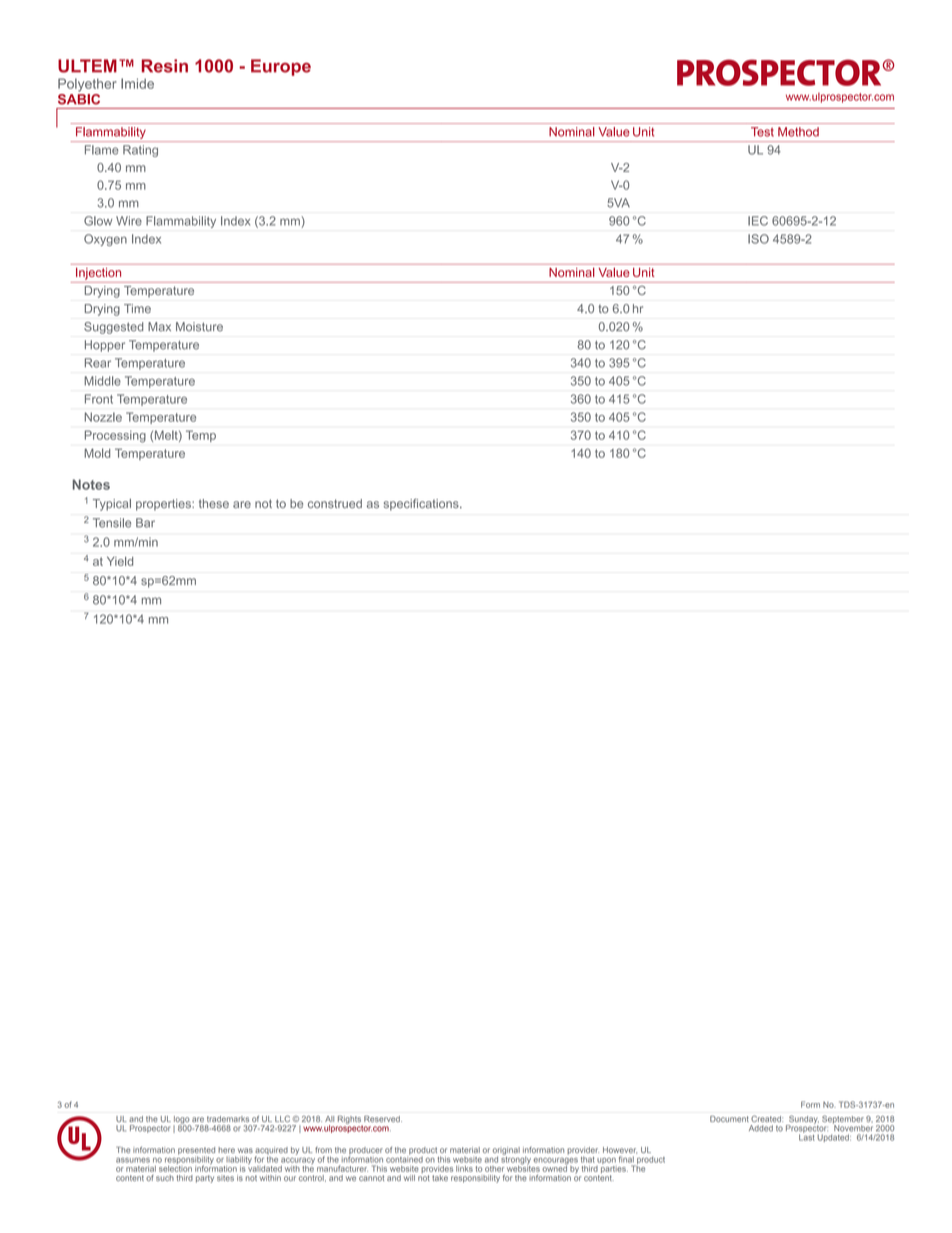  I want to click on Yield, so click(120, 561).
